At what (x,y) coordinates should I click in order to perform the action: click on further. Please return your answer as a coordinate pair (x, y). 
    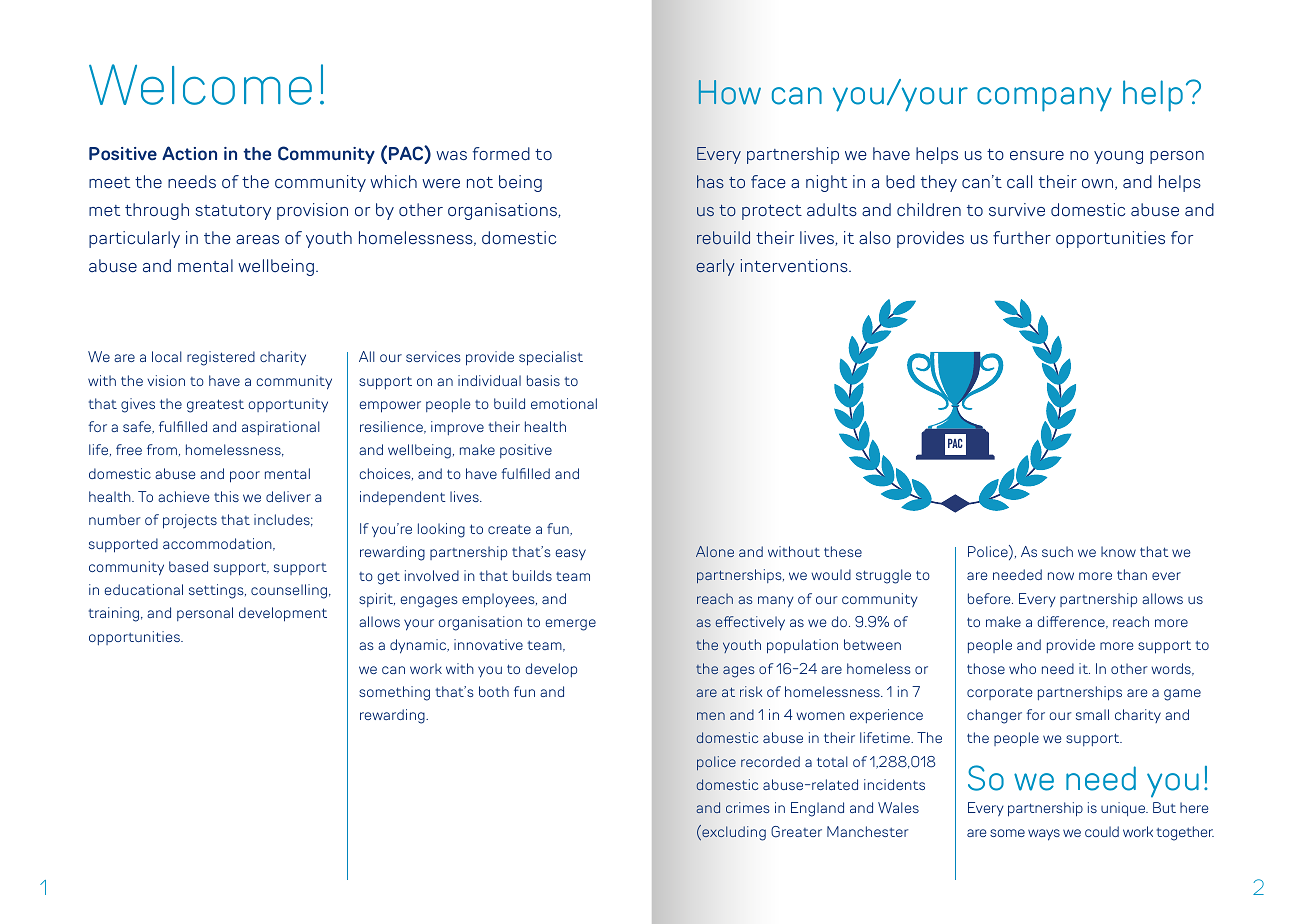
    Looking at the image, I should click on (1022, 238).
